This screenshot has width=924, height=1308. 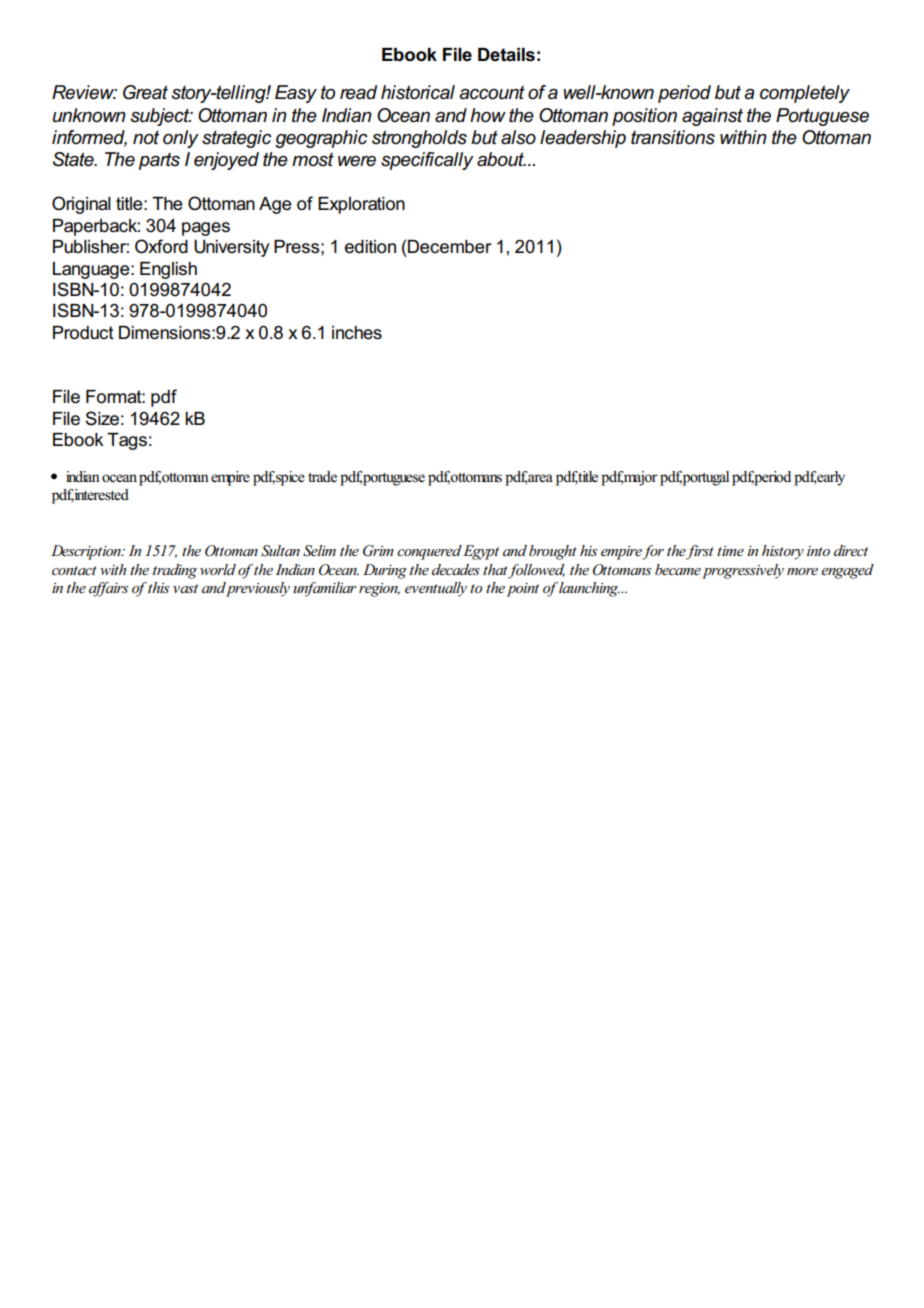 I want to click on inches, so click(x=357, y=333).
